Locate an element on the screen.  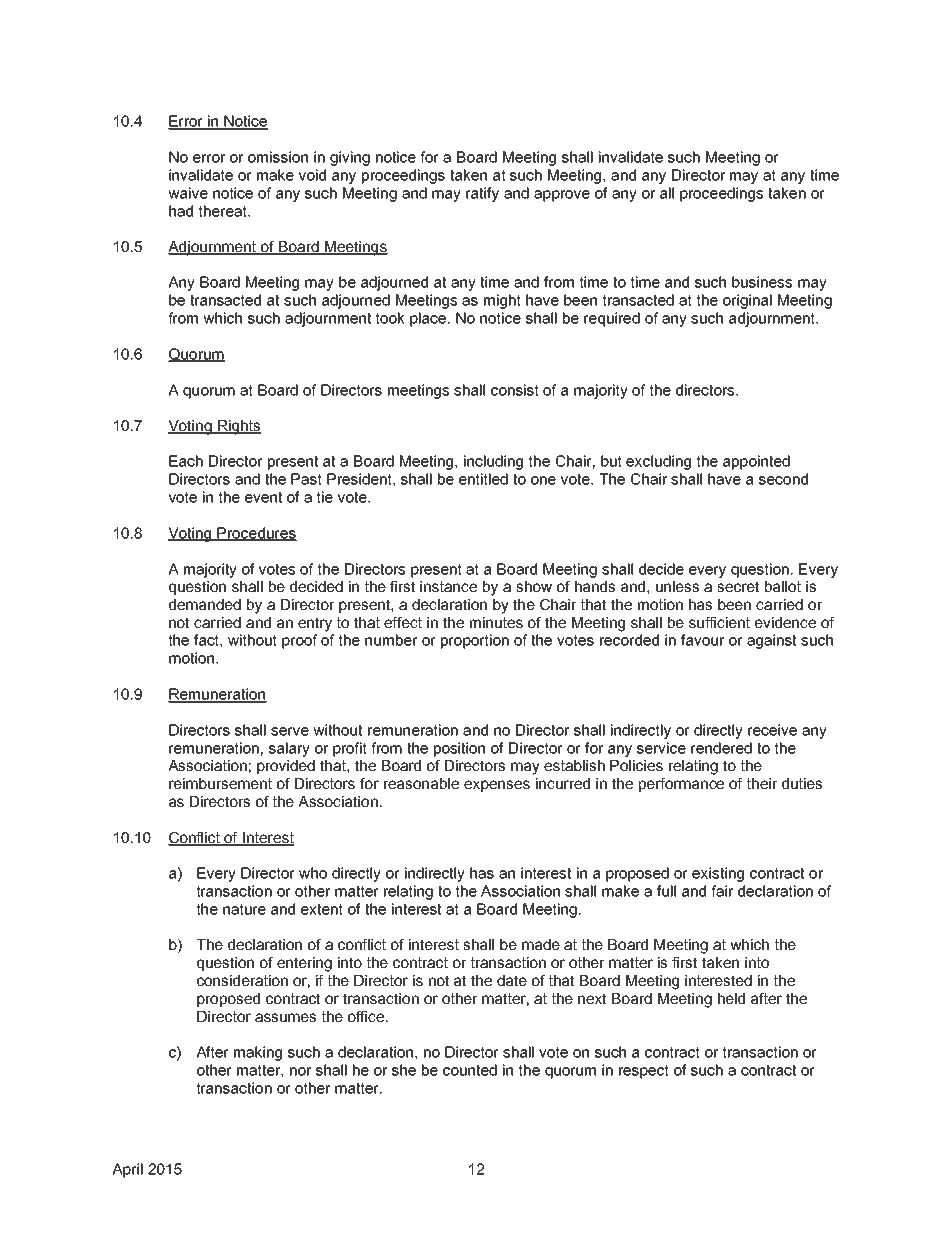
waive is located at coordinates (188, 193).
